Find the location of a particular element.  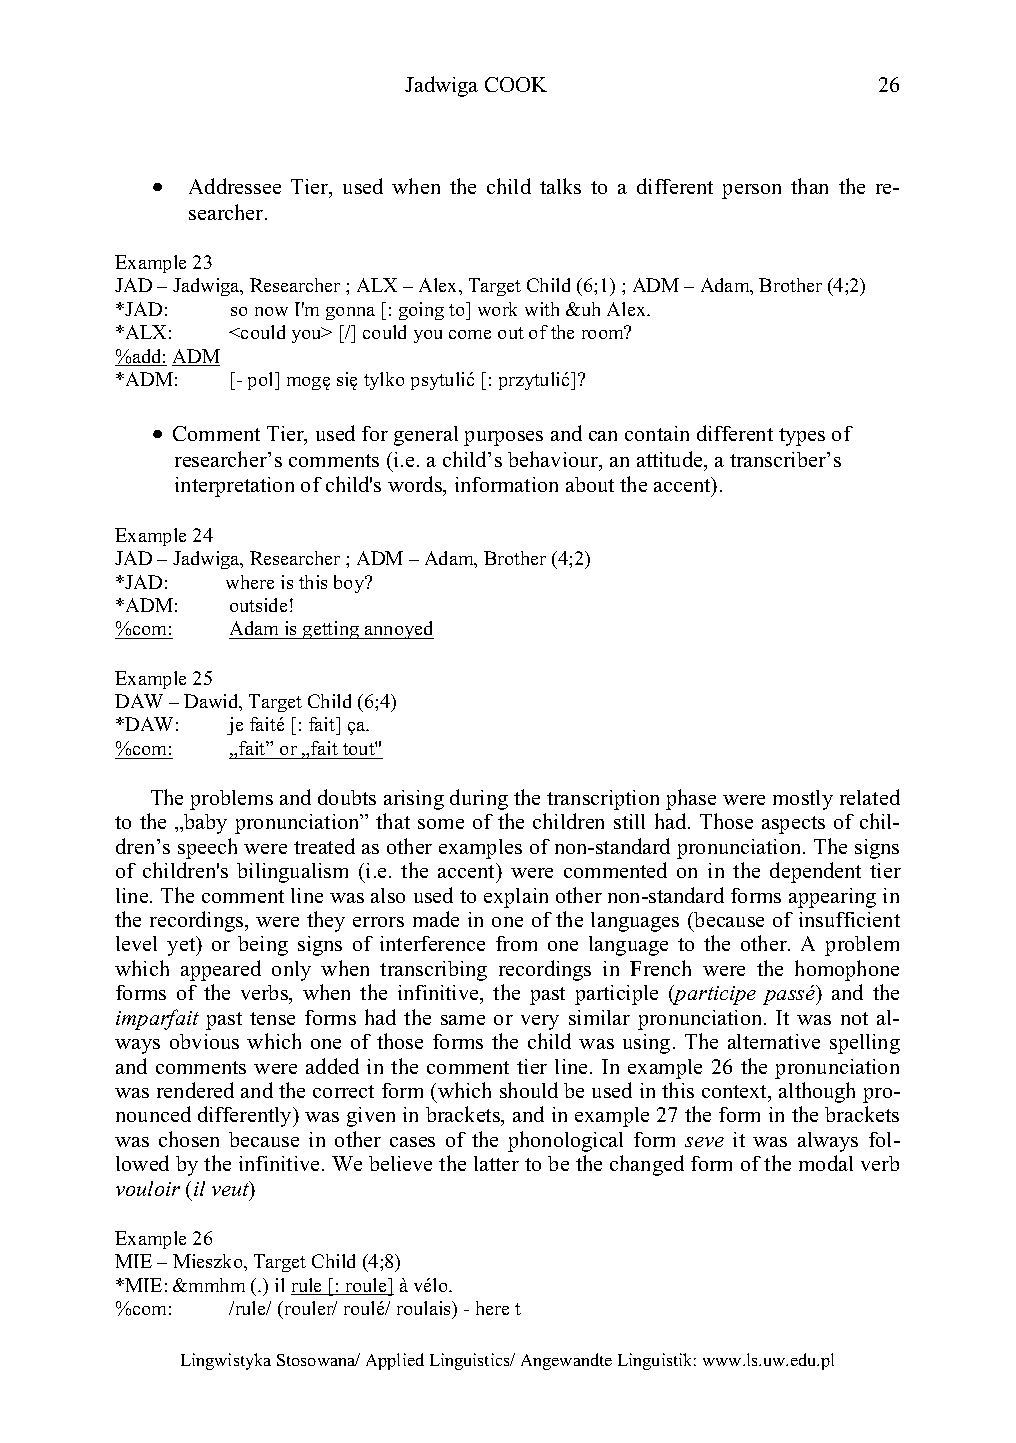

than is located at coordinates (809, 186).
